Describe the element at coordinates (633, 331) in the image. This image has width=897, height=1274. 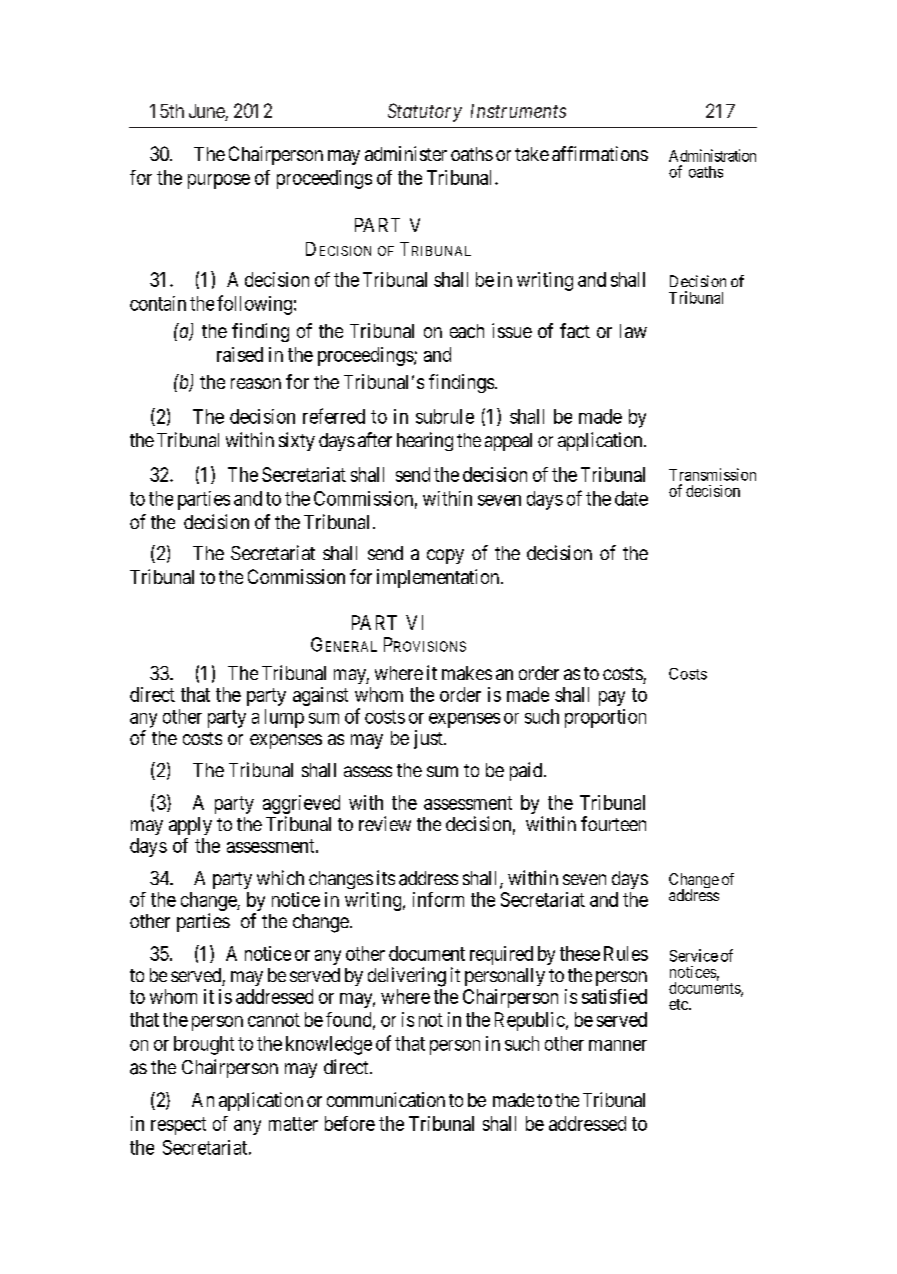
I see `law` at that location.
